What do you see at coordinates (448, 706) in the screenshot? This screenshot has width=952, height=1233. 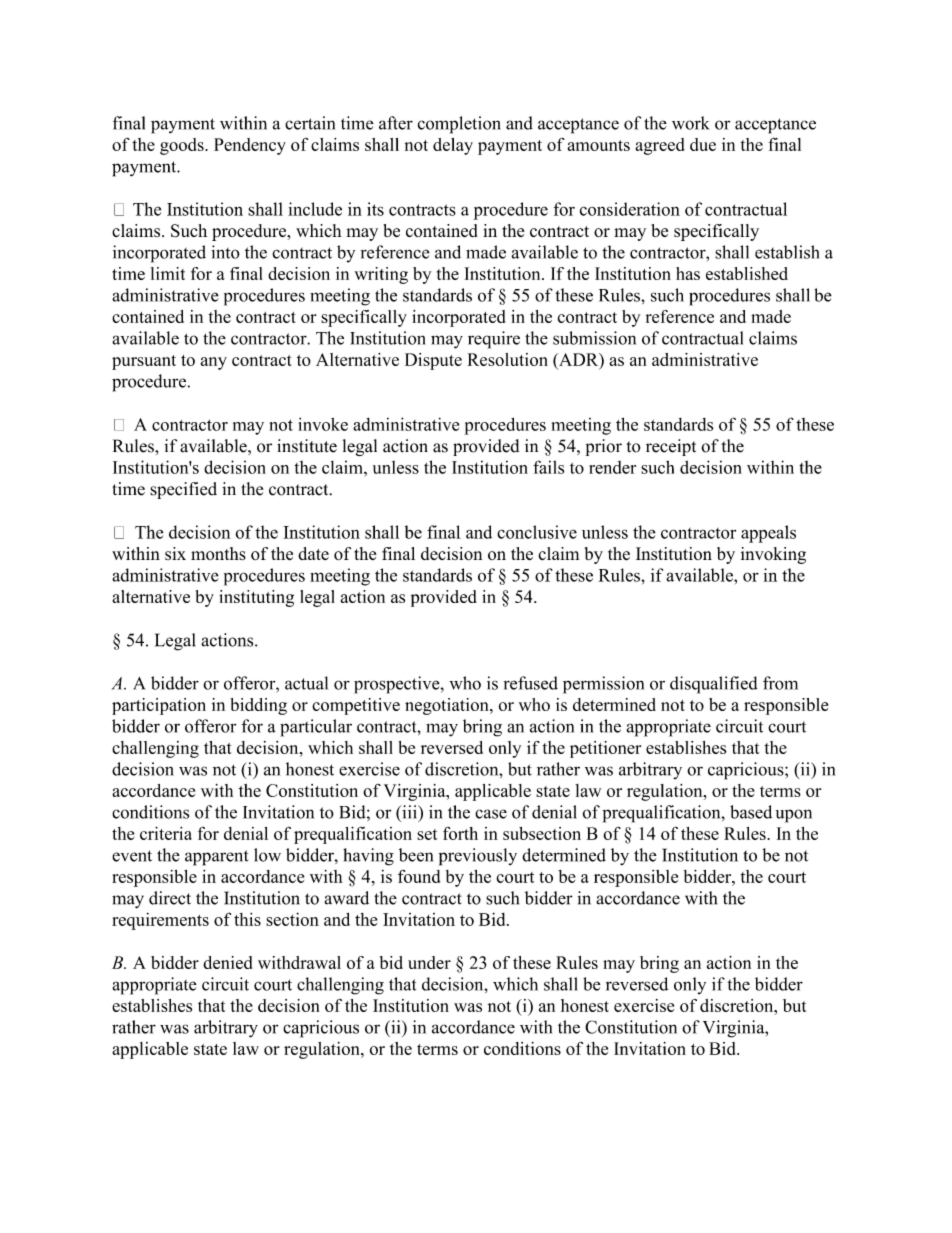 I see `negotiation` at bounding box center [448, 706].
